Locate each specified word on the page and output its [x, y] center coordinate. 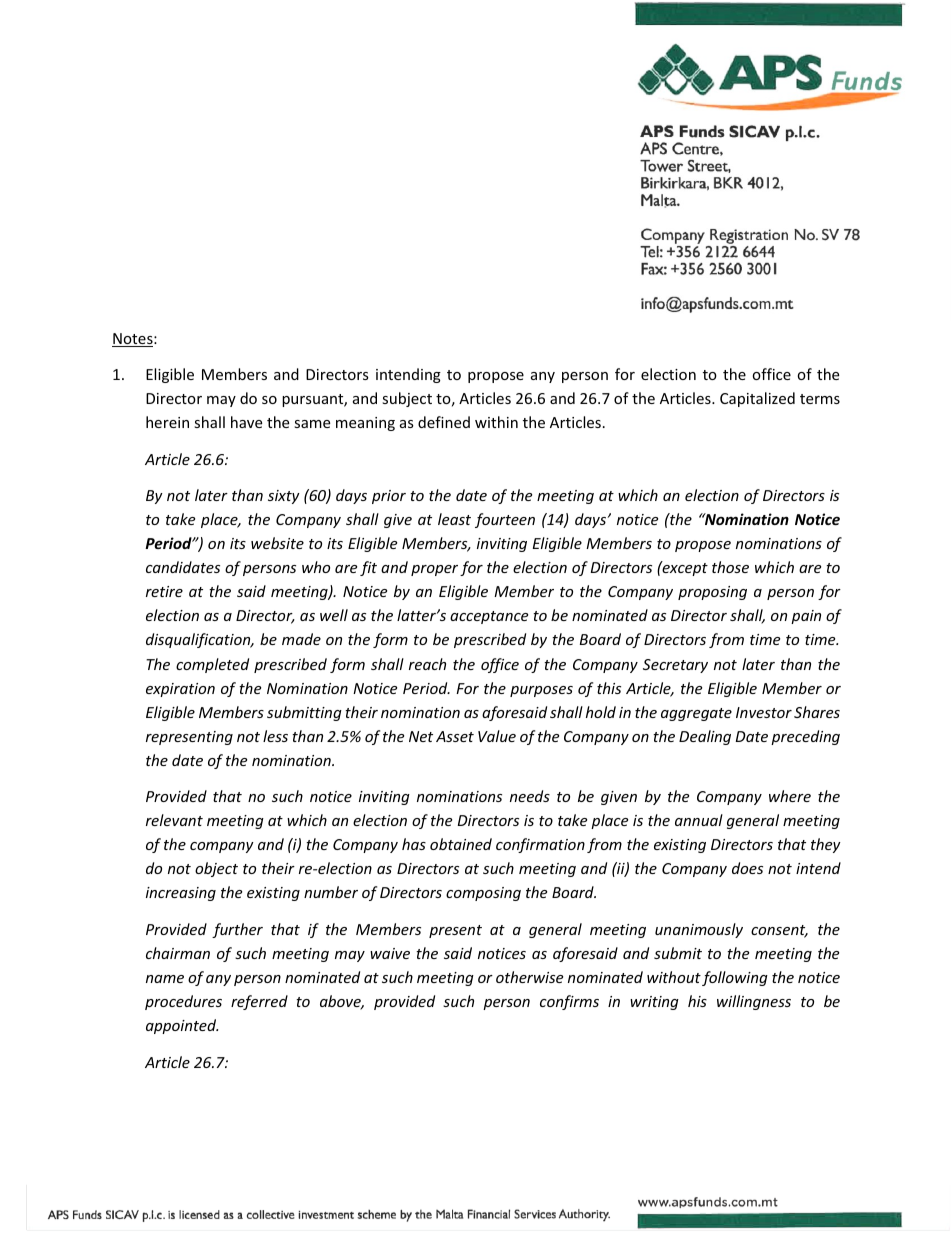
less [275, 736]
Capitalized [757, 399]
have [246, 422]
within [496, 422]
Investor [764, 712]
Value [497, 736]
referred [259, 1002]
